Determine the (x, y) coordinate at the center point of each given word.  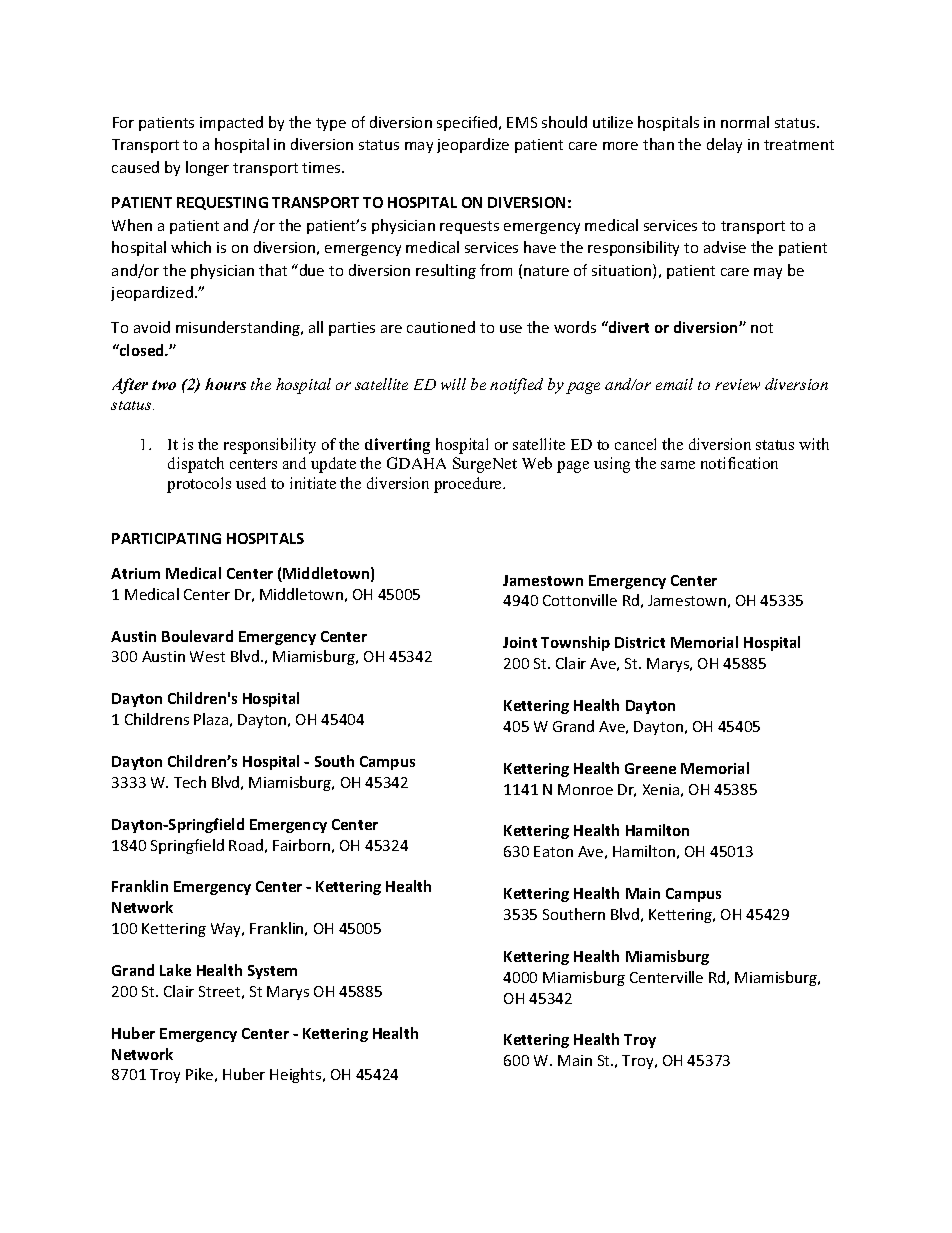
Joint (520, 642)
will (453, 384)
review (737, 384)
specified (468, 123)
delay (724, 145)
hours (225, 384)
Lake (175, 970)
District (640, 642)
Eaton (553, 851)
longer (207, 168)
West (207, 656)
